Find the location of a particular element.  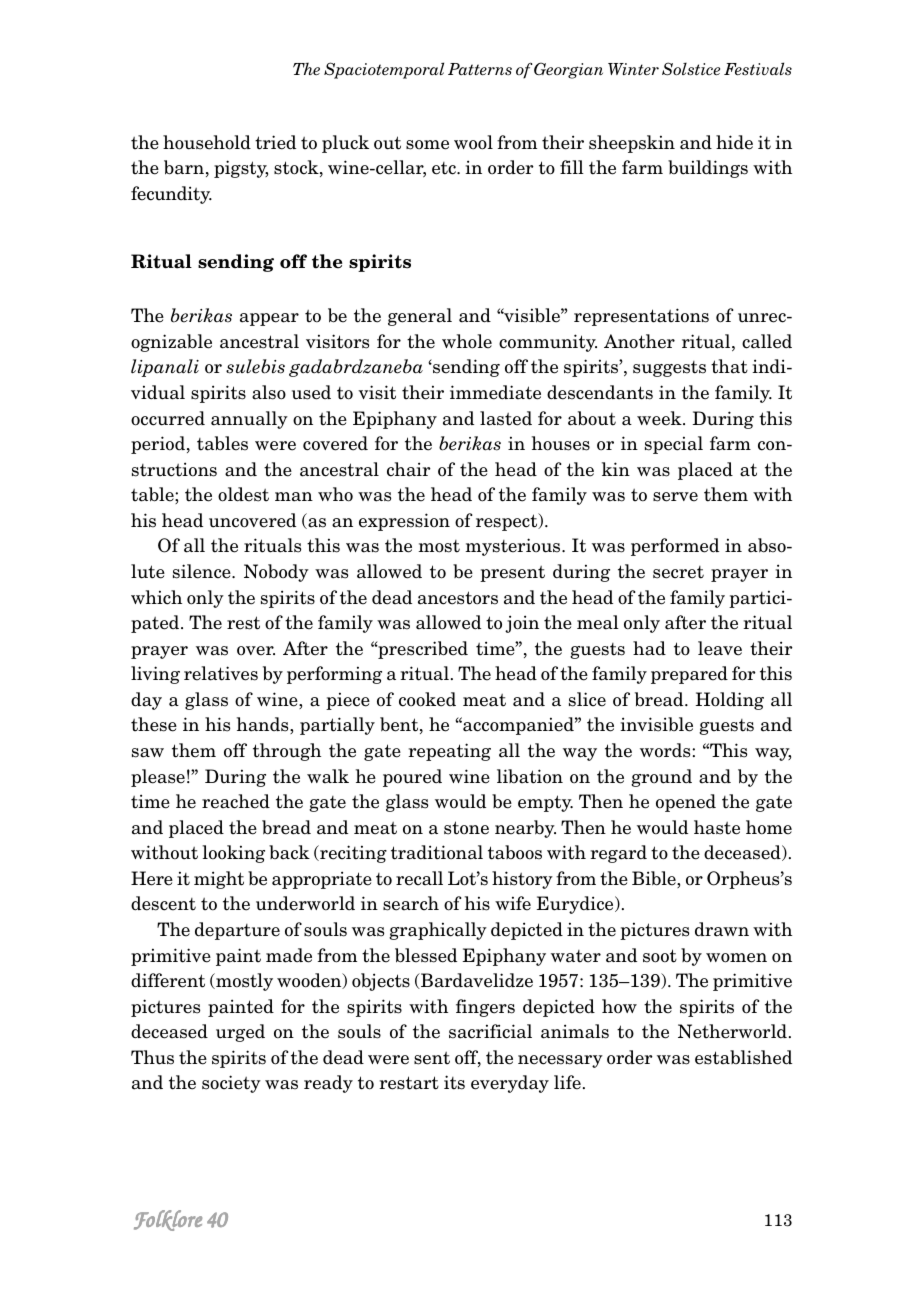

Patterns is located at coordinates (480, 69).
